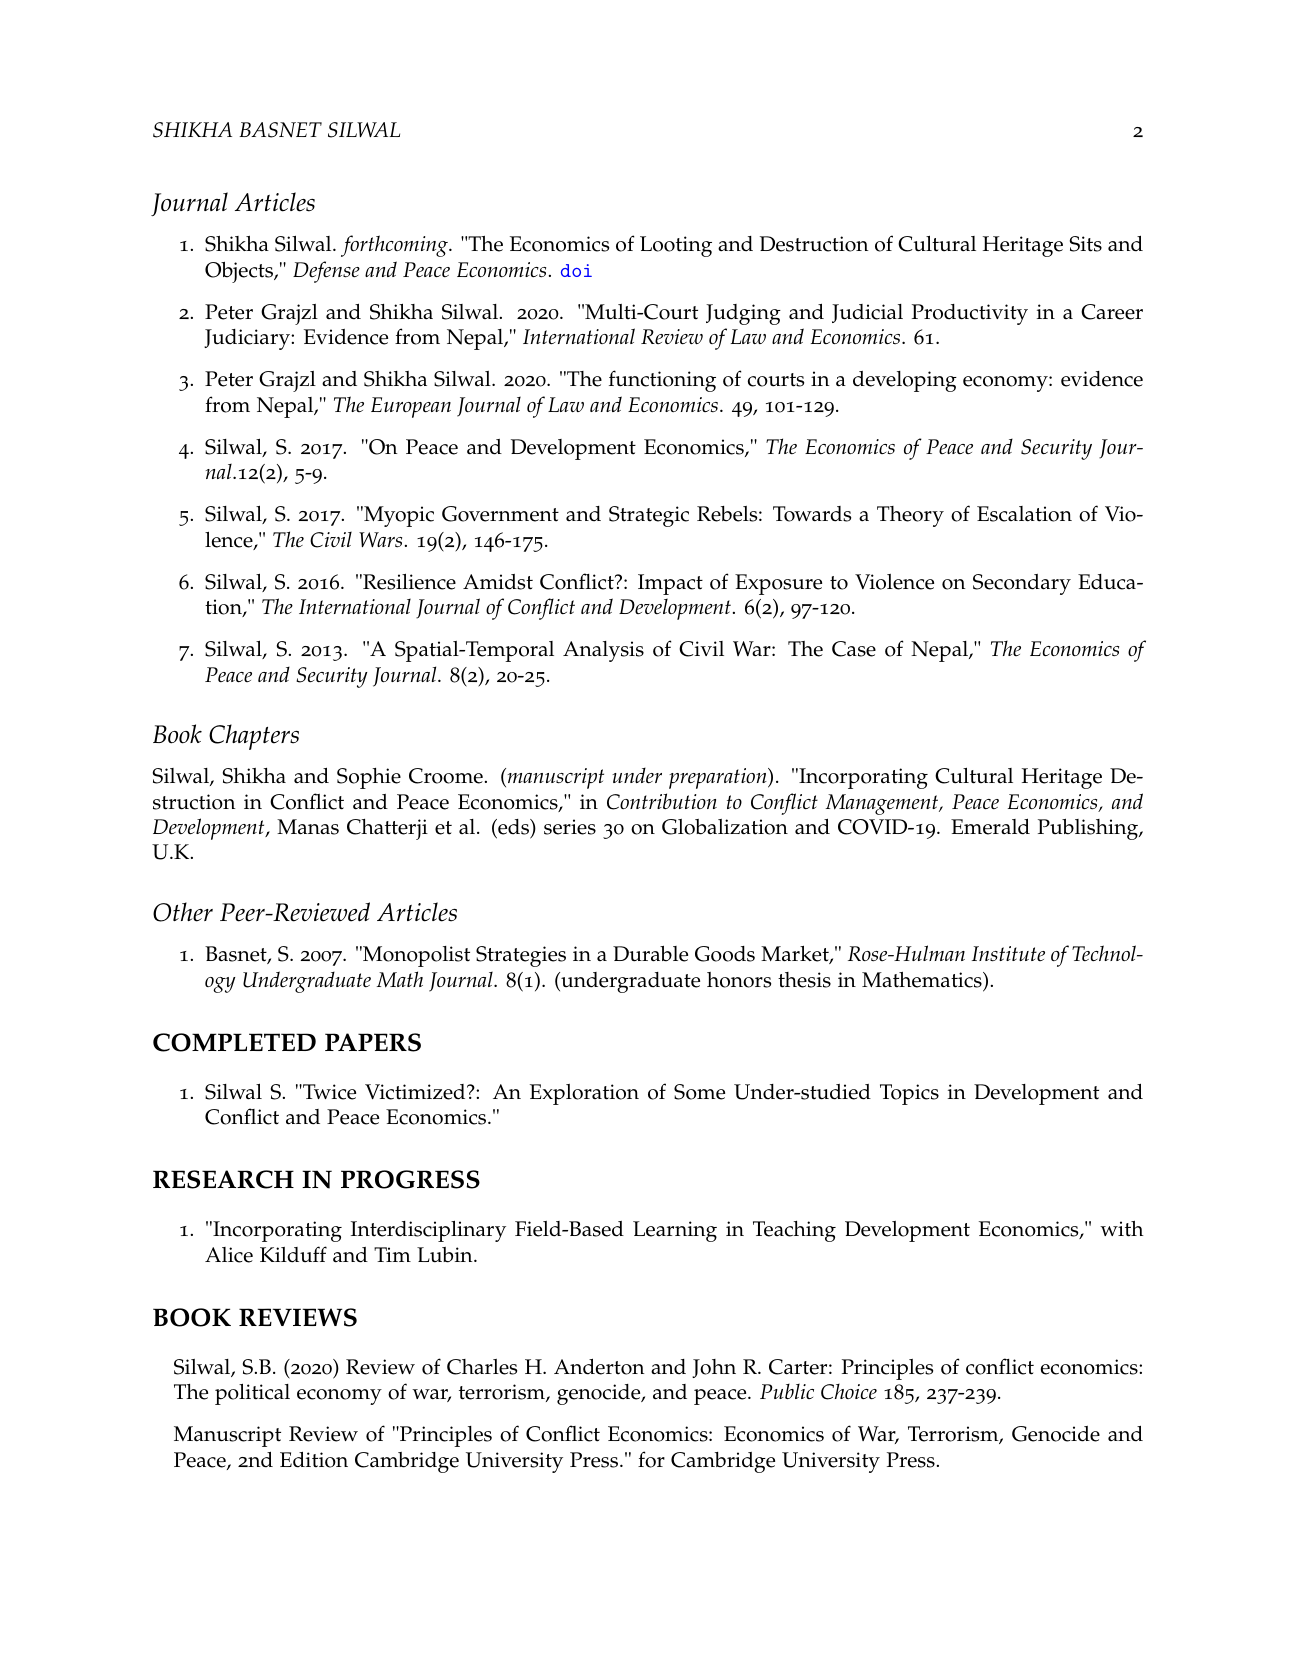 The height and width of the document is (1677, 1296). Describe the element at coordinates (570, 827) in the document. I see `series` at that location.
